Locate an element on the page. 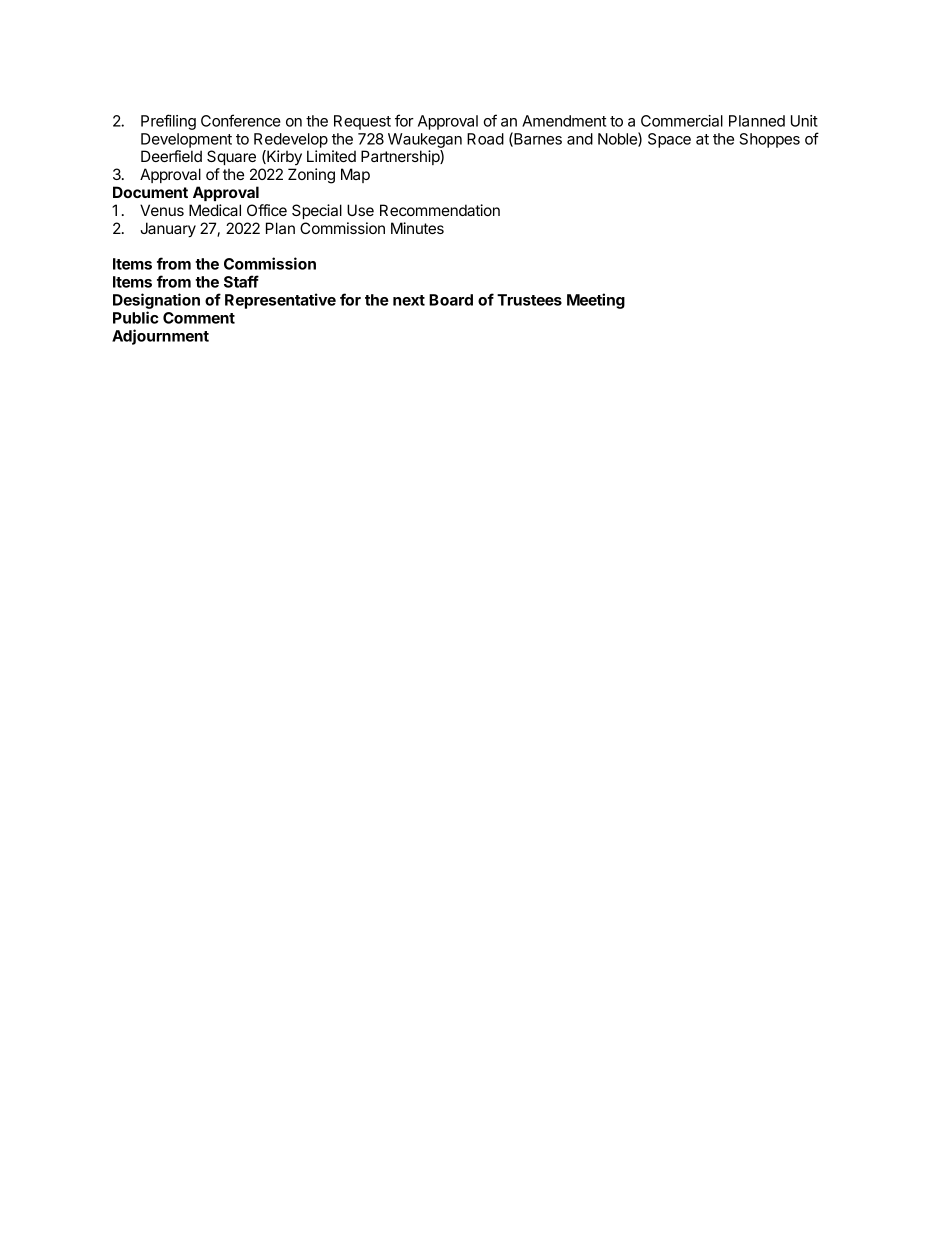  Recommendation is located at coordinates (440, 210).
